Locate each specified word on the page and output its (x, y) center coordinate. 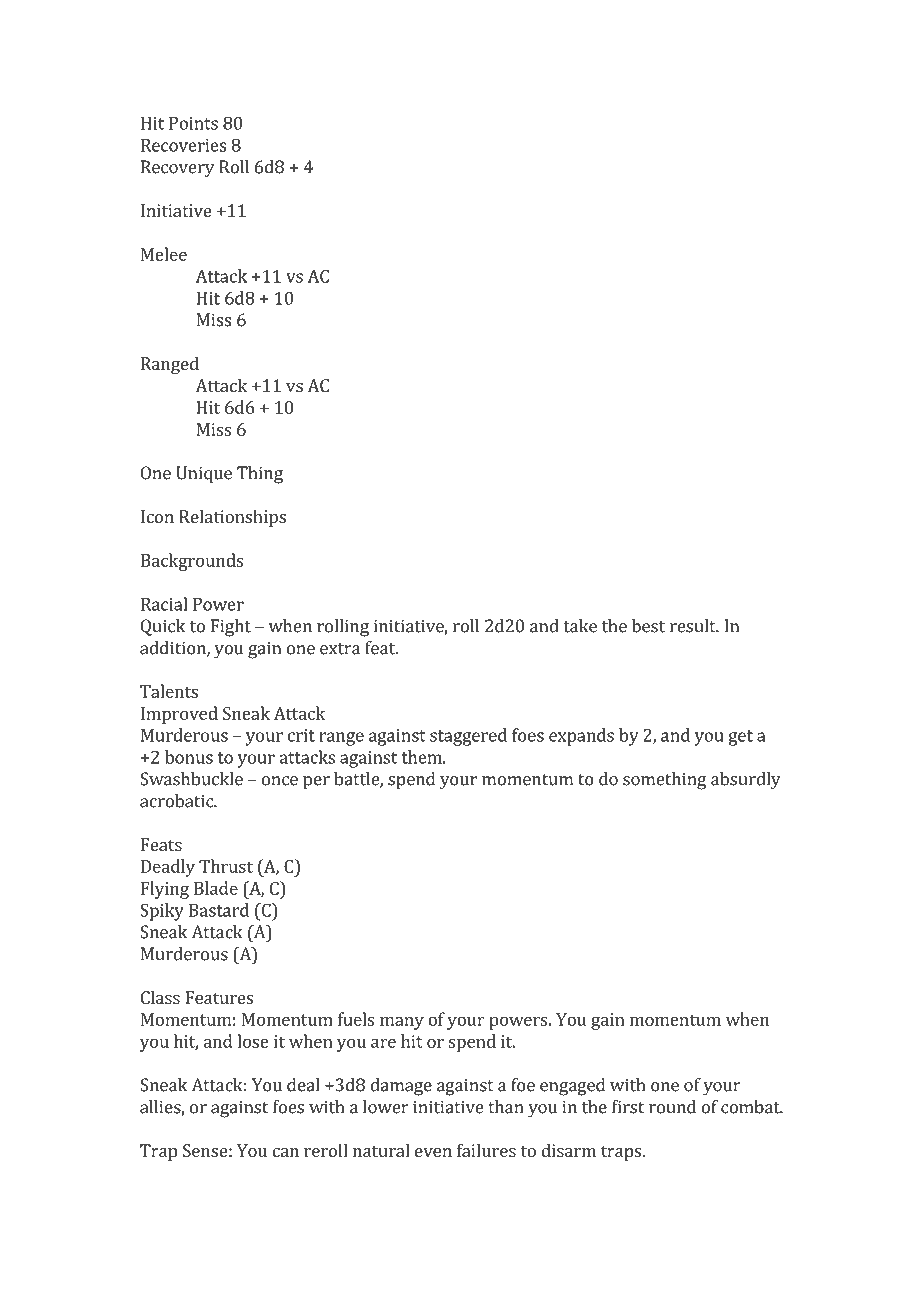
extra (340, 649)
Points (193, 123)
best (648, 626)
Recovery (177, 169)
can (285, 1152)
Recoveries (183, 145)
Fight (231, 628)
